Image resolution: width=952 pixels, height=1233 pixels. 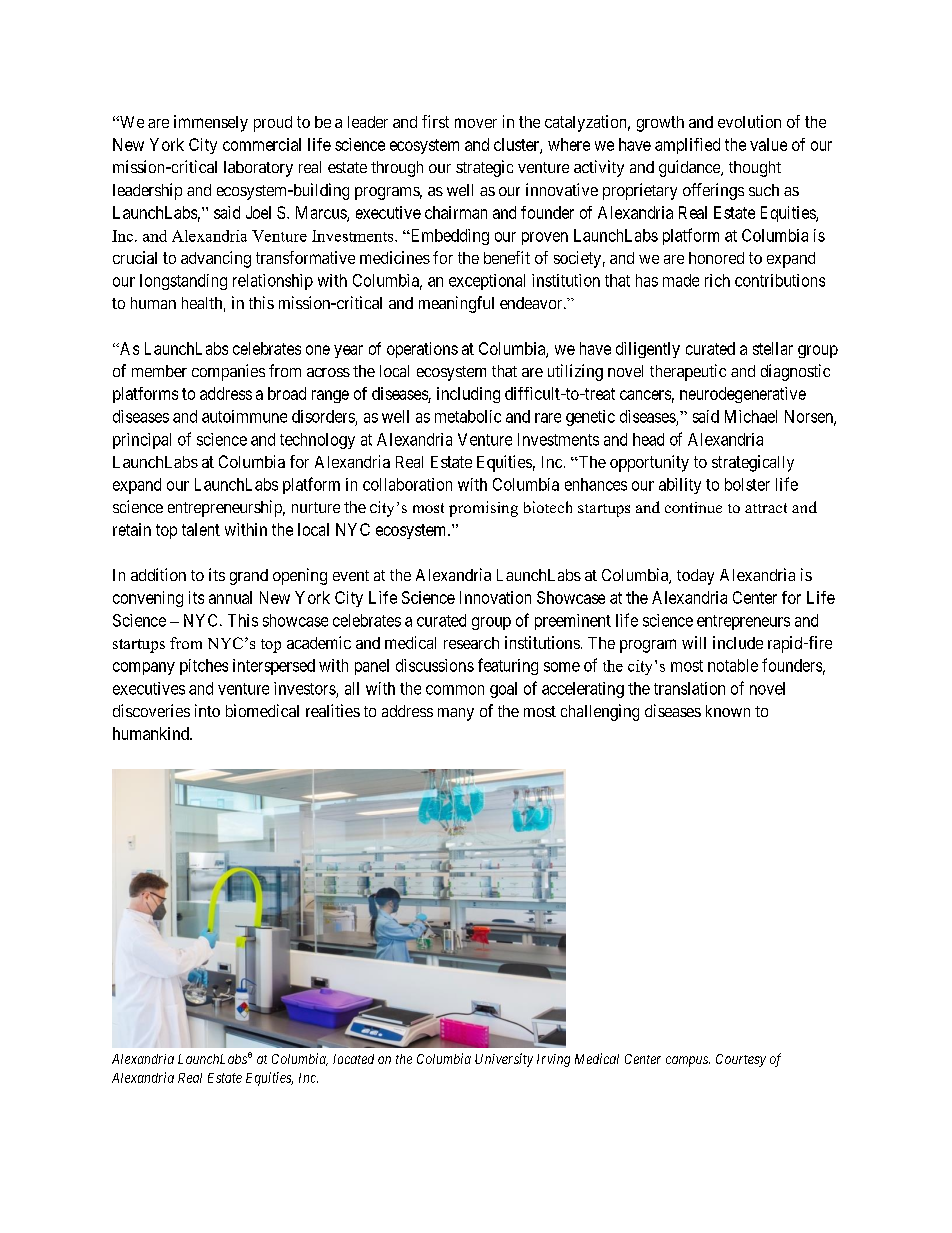 I want to click on mover, so click(x=476, y=123).
